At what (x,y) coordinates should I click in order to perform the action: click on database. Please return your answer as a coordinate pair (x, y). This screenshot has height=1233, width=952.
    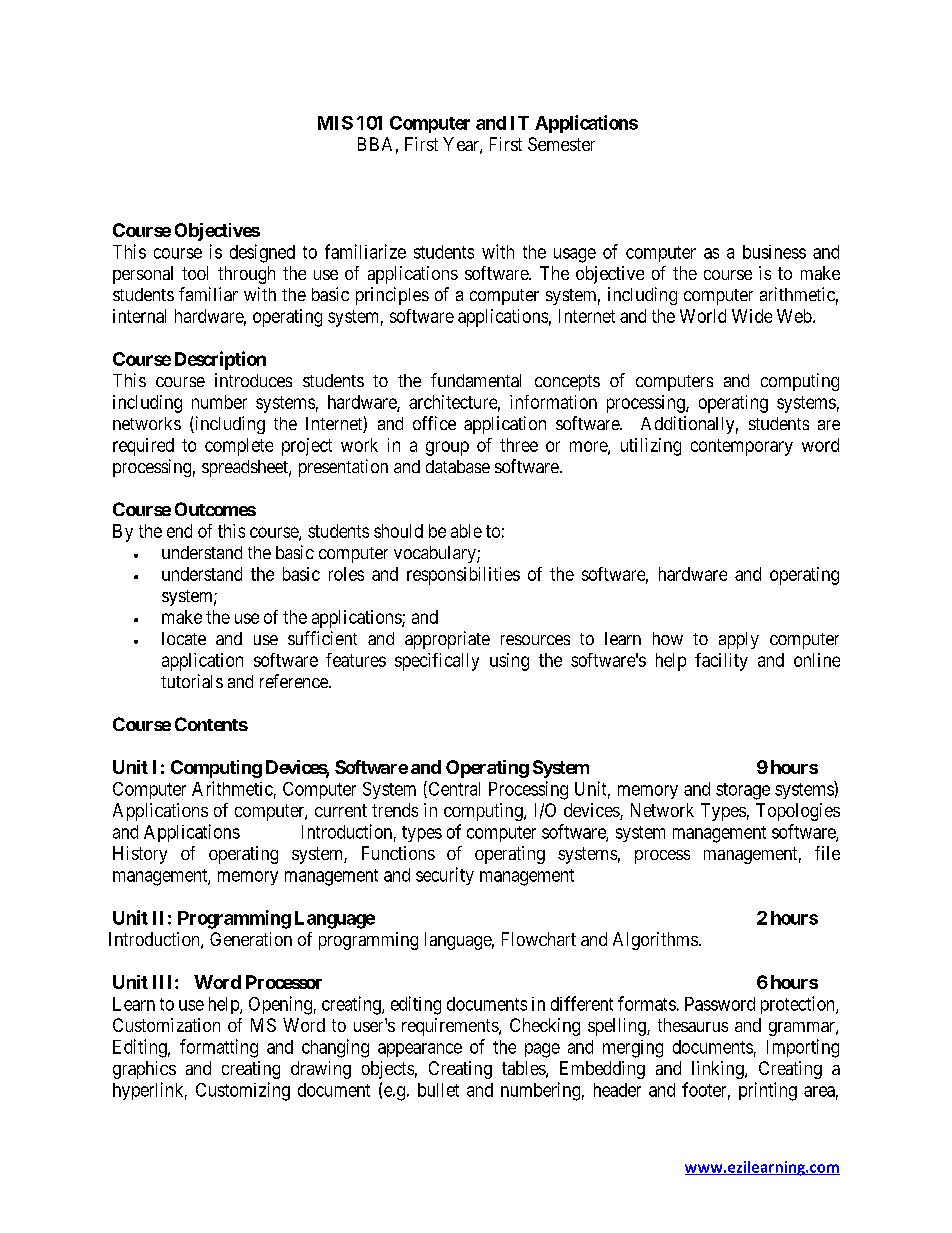
    Looking at the image, I should click on (458, 466).
